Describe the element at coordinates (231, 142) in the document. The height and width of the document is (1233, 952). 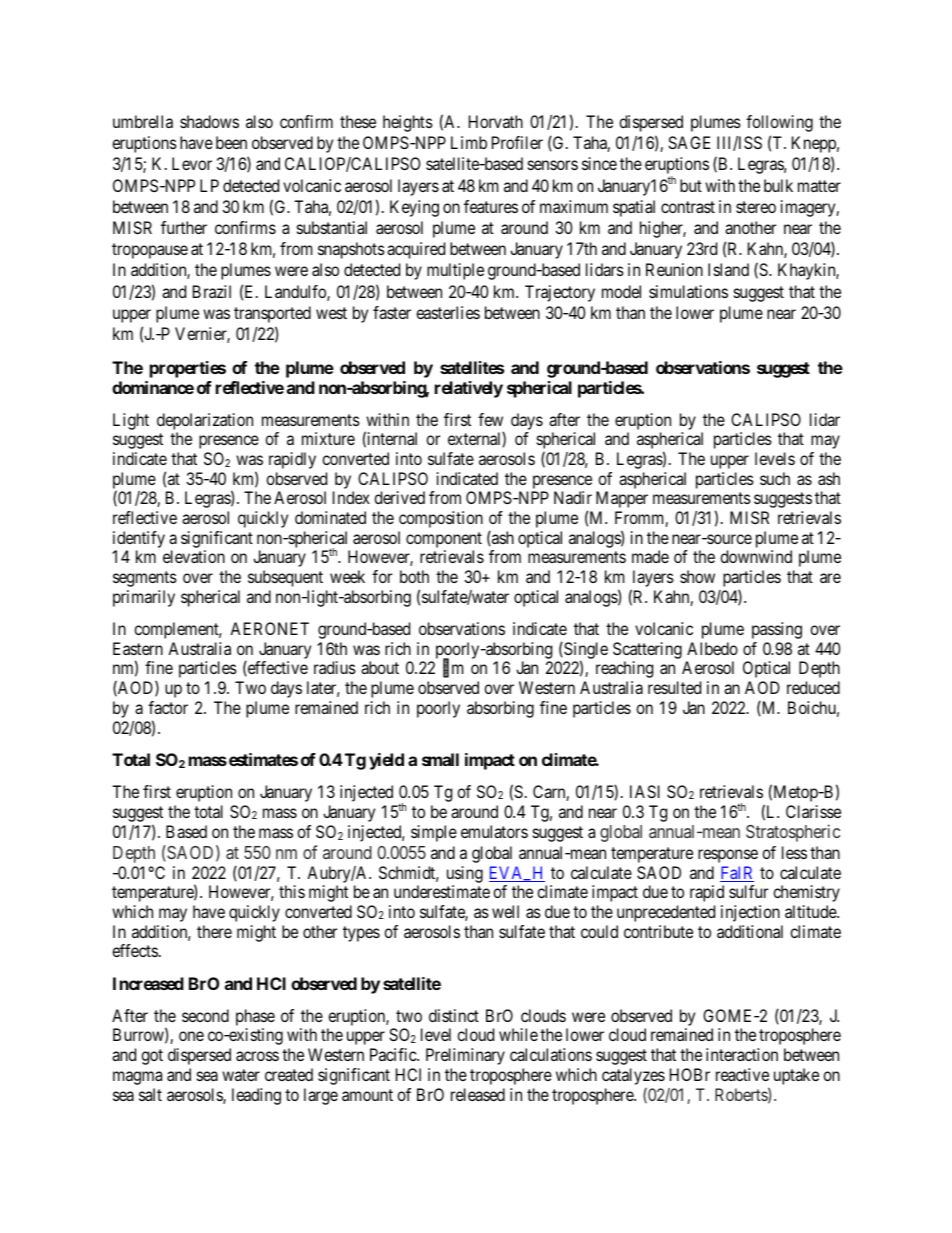
I see `been` at that location.
